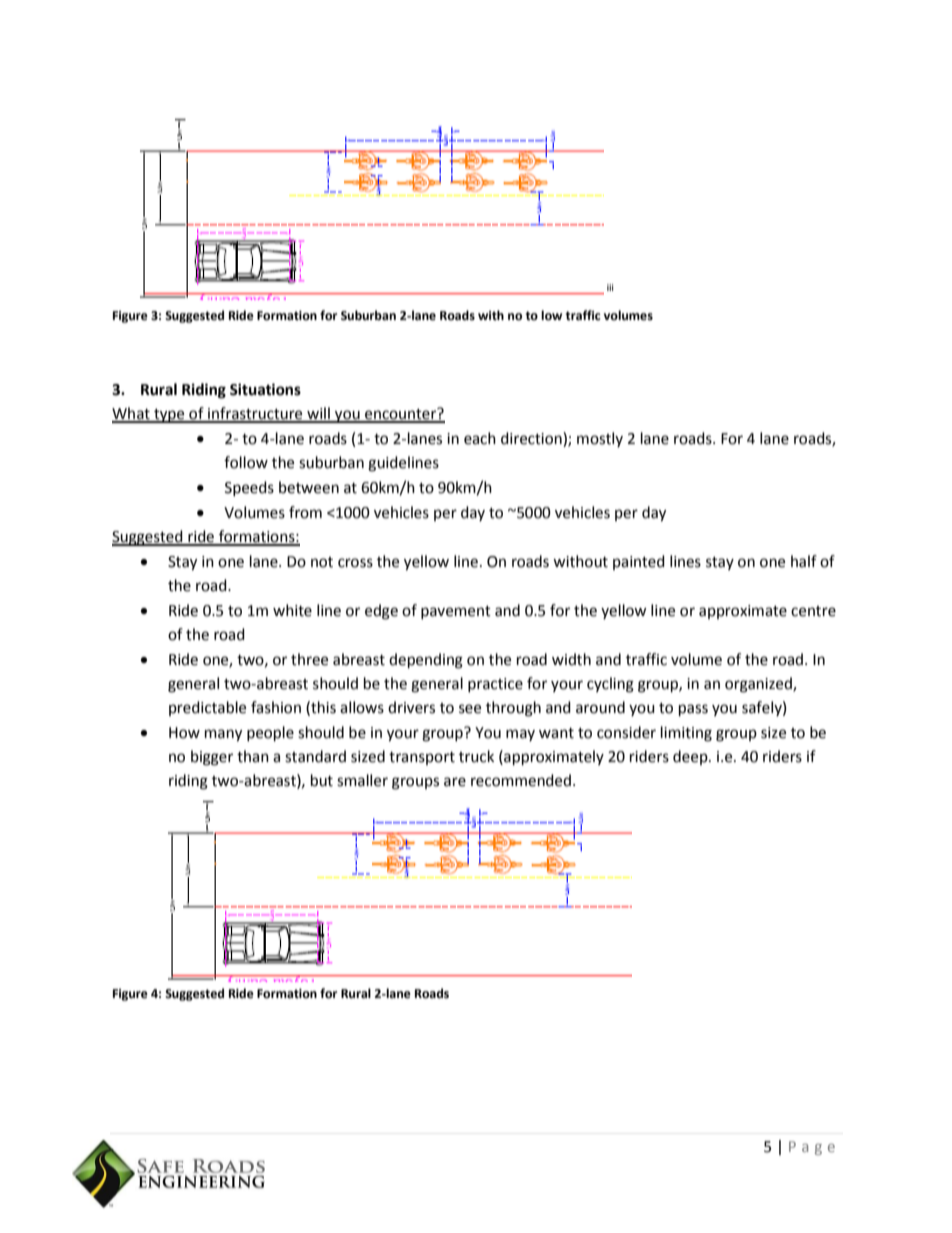  I want to click on iii, so click(610, 287).
